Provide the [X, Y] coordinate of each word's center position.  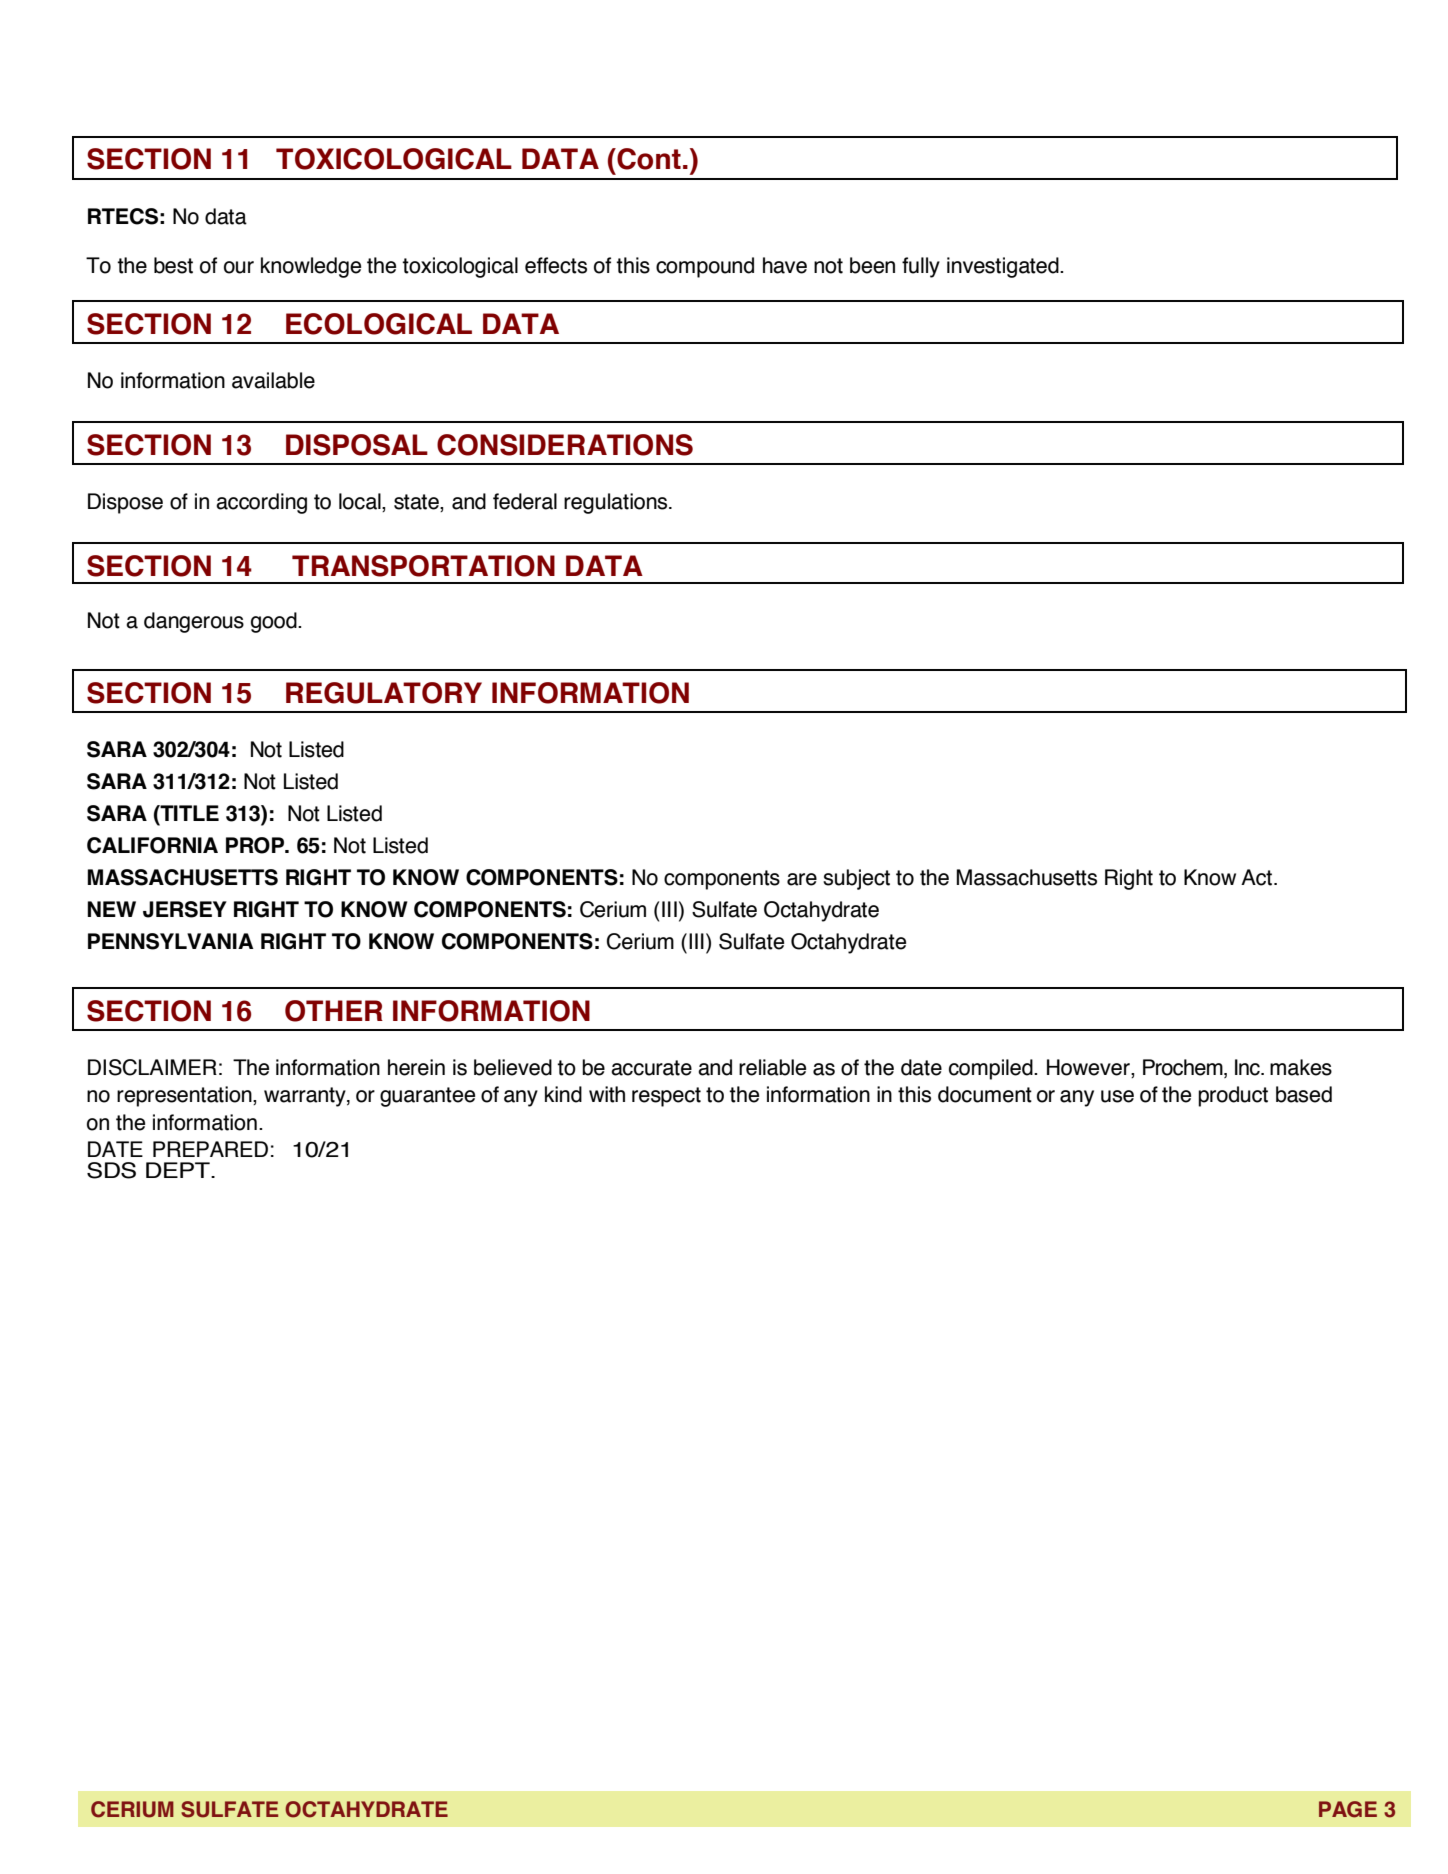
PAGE [1348, 1809]
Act [1256, 877]
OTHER [334, 1011]
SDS [111, 1170]
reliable [772, 1067]
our [239, 267]
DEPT [179, 1170]
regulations [617, 503]
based [1304, 1094]
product [1233, 1096]
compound [705, 267]
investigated [1004, 267]
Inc [1248, 1067]
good [275, 622]
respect [666, 1097]
